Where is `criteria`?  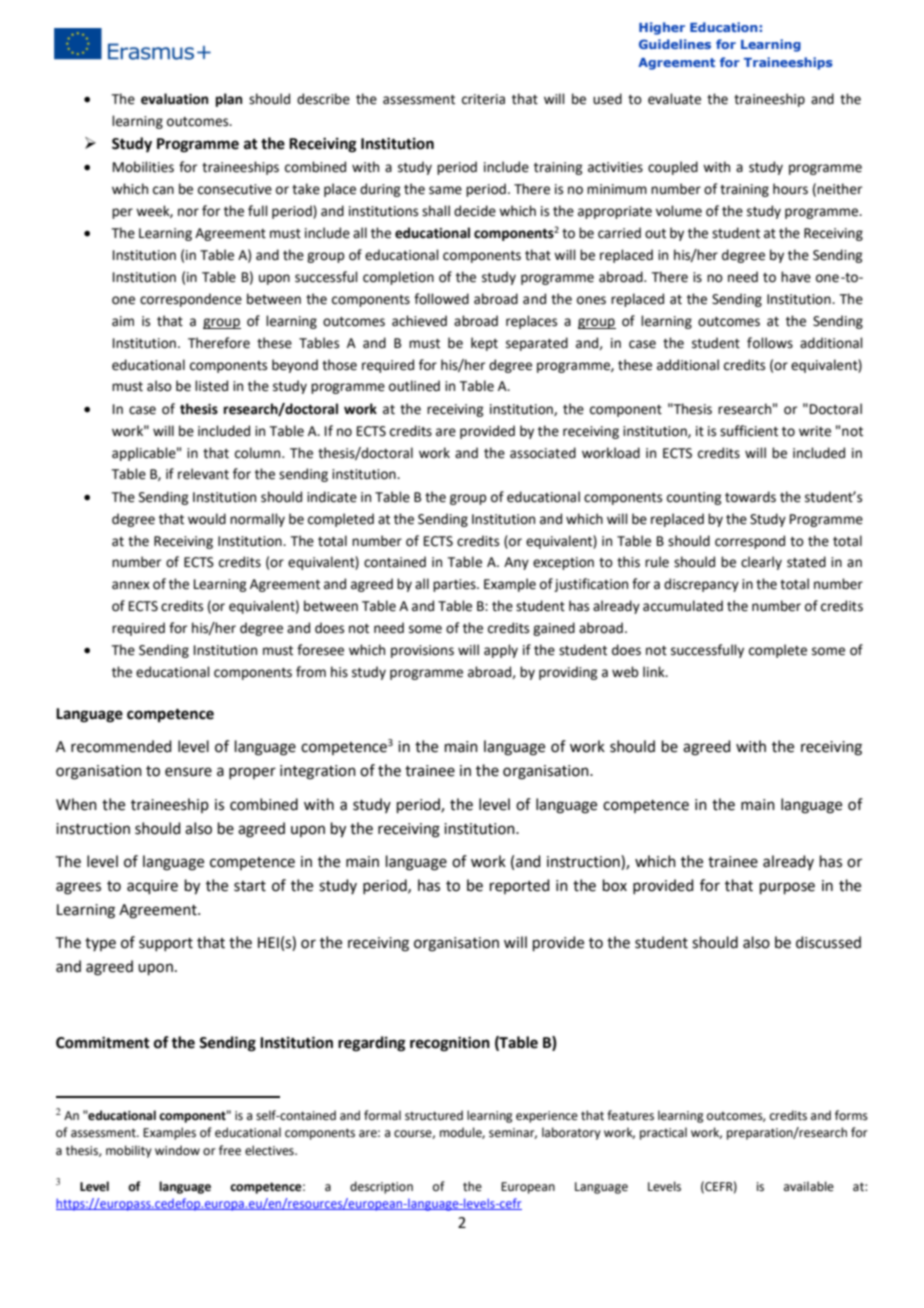 criteria is located at coordinates (483, 99).
